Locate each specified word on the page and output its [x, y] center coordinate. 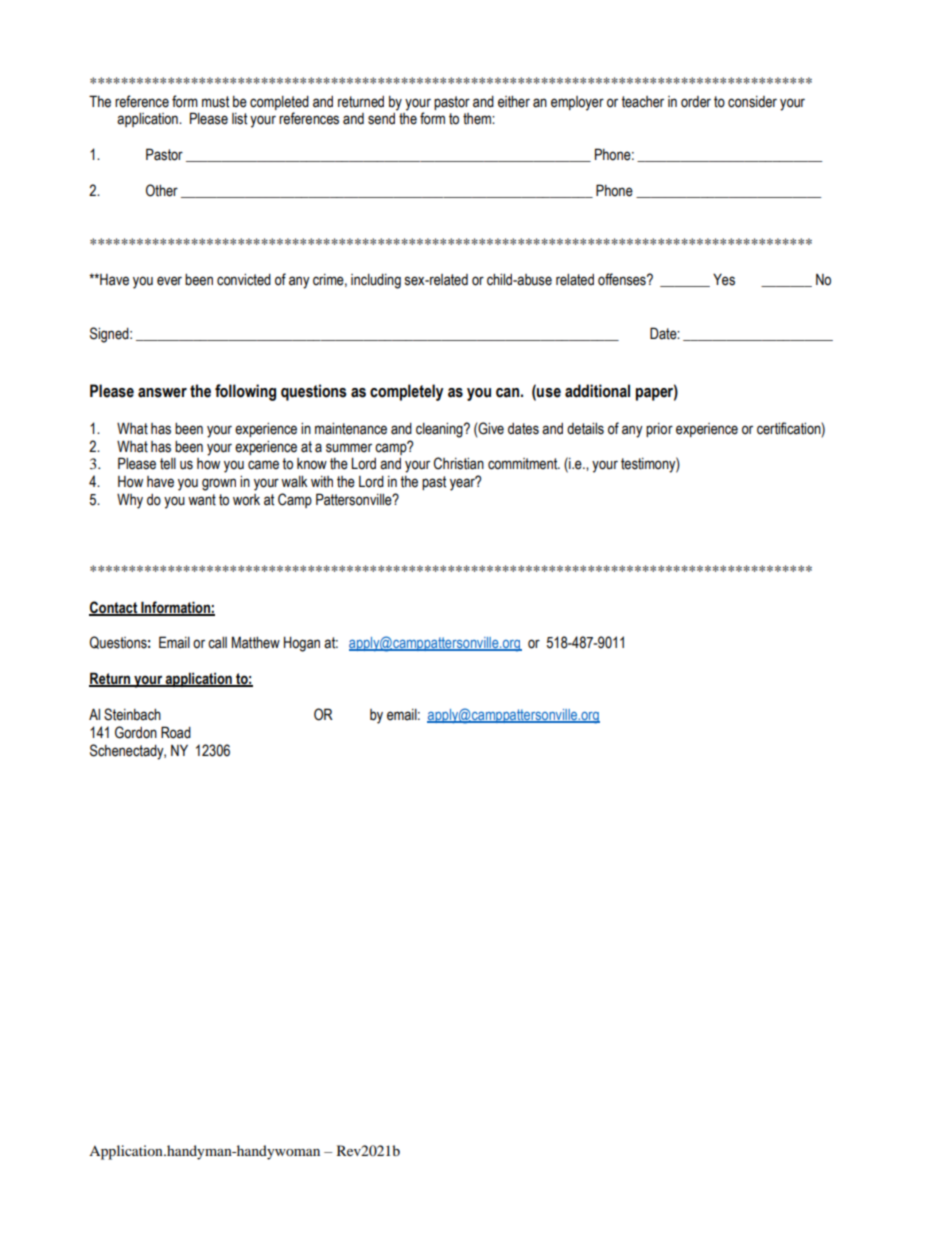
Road [176, 732]
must [215, 102]
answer [162, 393]
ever [169, 281]
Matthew [256, 642]
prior [659, 430]
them [478, 119]
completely [406, 392]
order [696, 102]
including [376, 281]
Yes [724, 280]
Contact [114, 608]
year [463, 484]
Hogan [302, 644]
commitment [524, 464]
